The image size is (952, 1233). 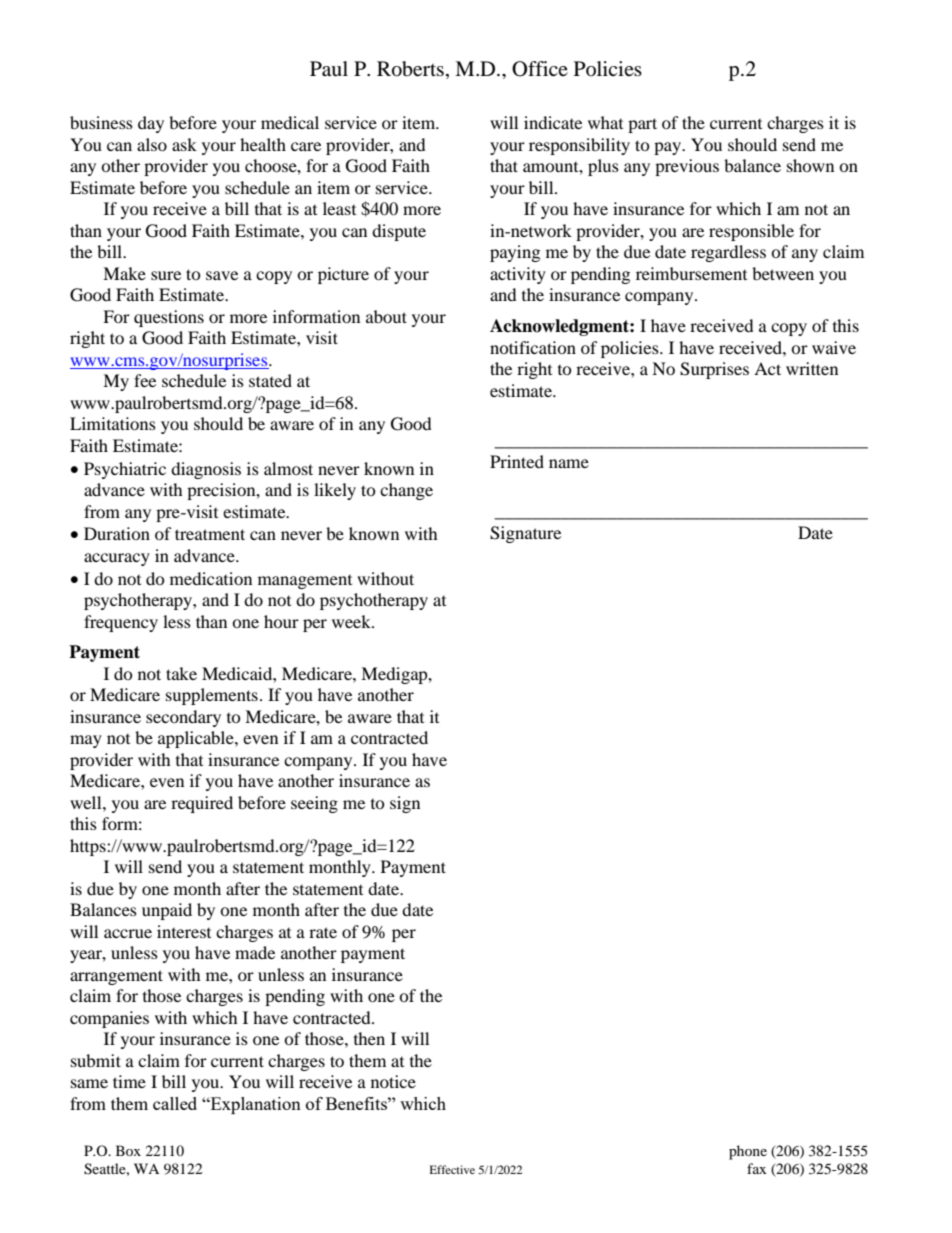 What do you see at coordinates (151, 124) in the screenshot?
I see `day` at bounding box center [151, 124].
